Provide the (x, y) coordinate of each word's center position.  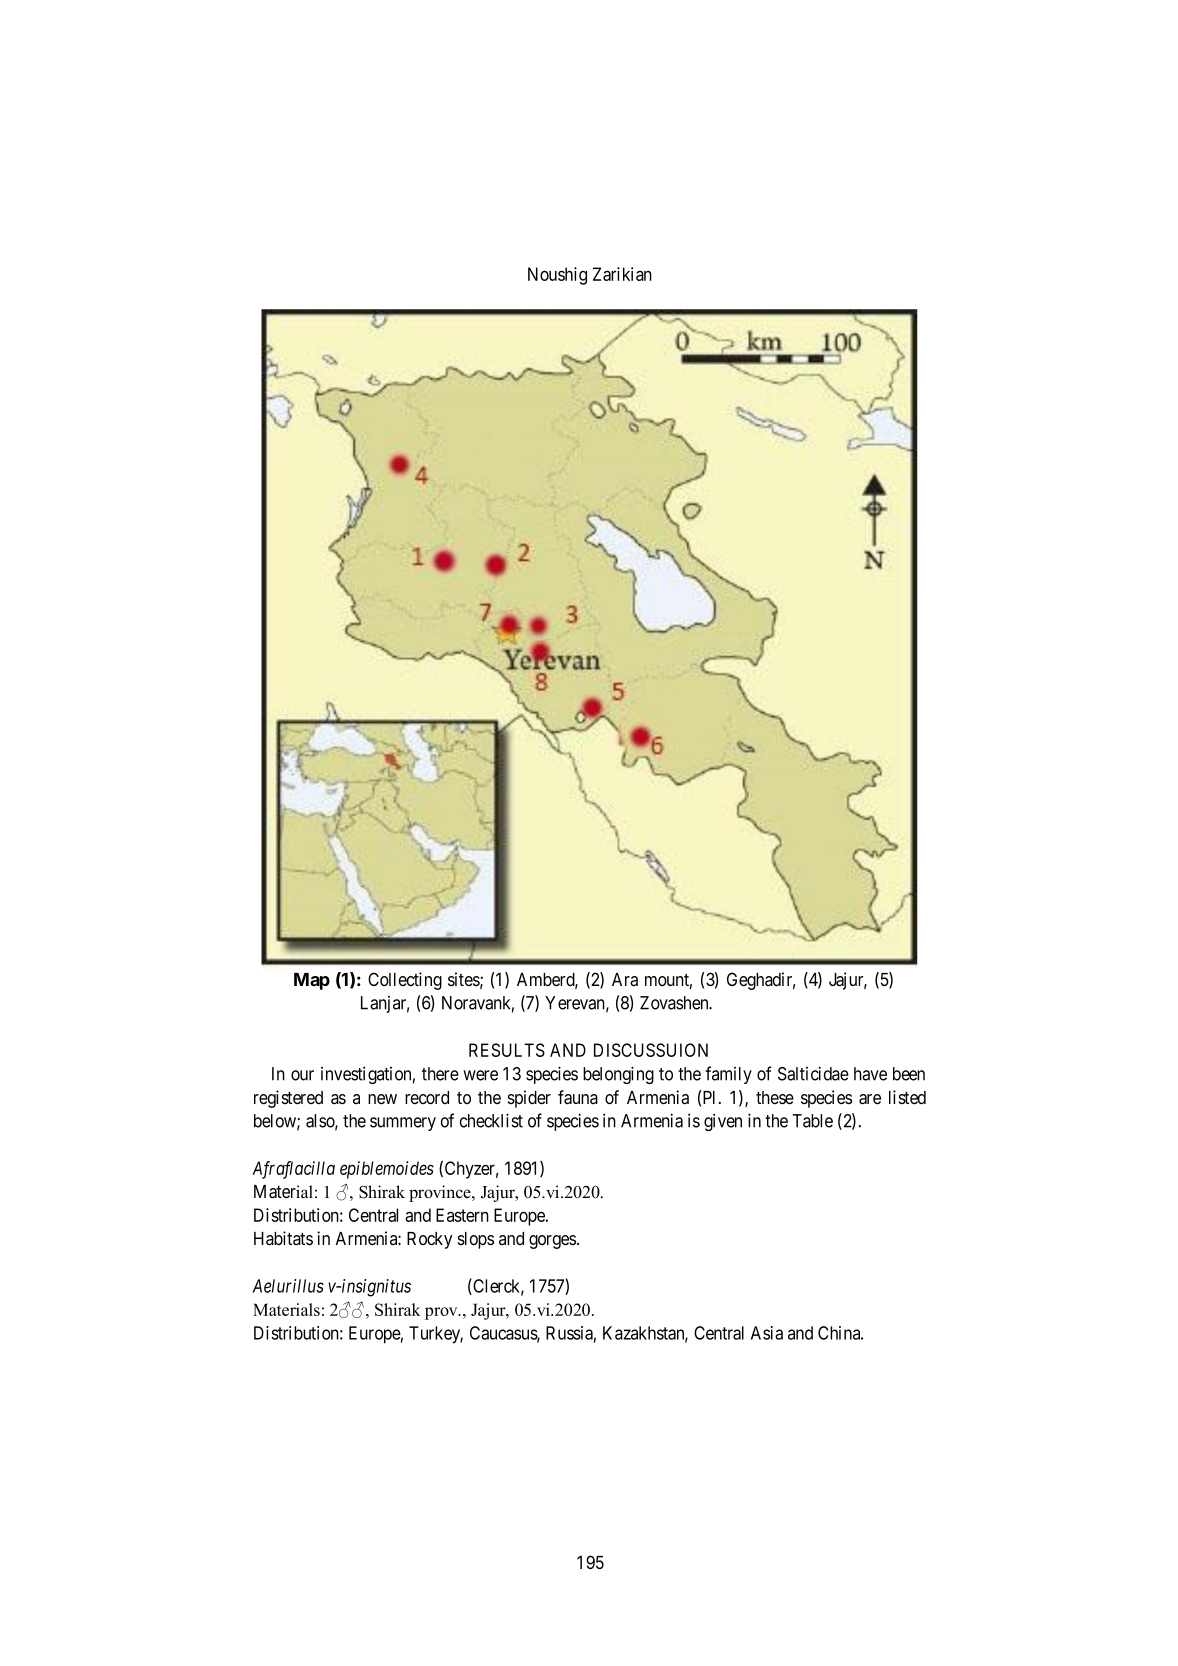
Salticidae (813, 1073)
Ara (625, 980)
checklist (491, 1120)
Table (812, 1121)
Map (312, 981)
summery (403, 1124)
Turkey (436, 1335)
